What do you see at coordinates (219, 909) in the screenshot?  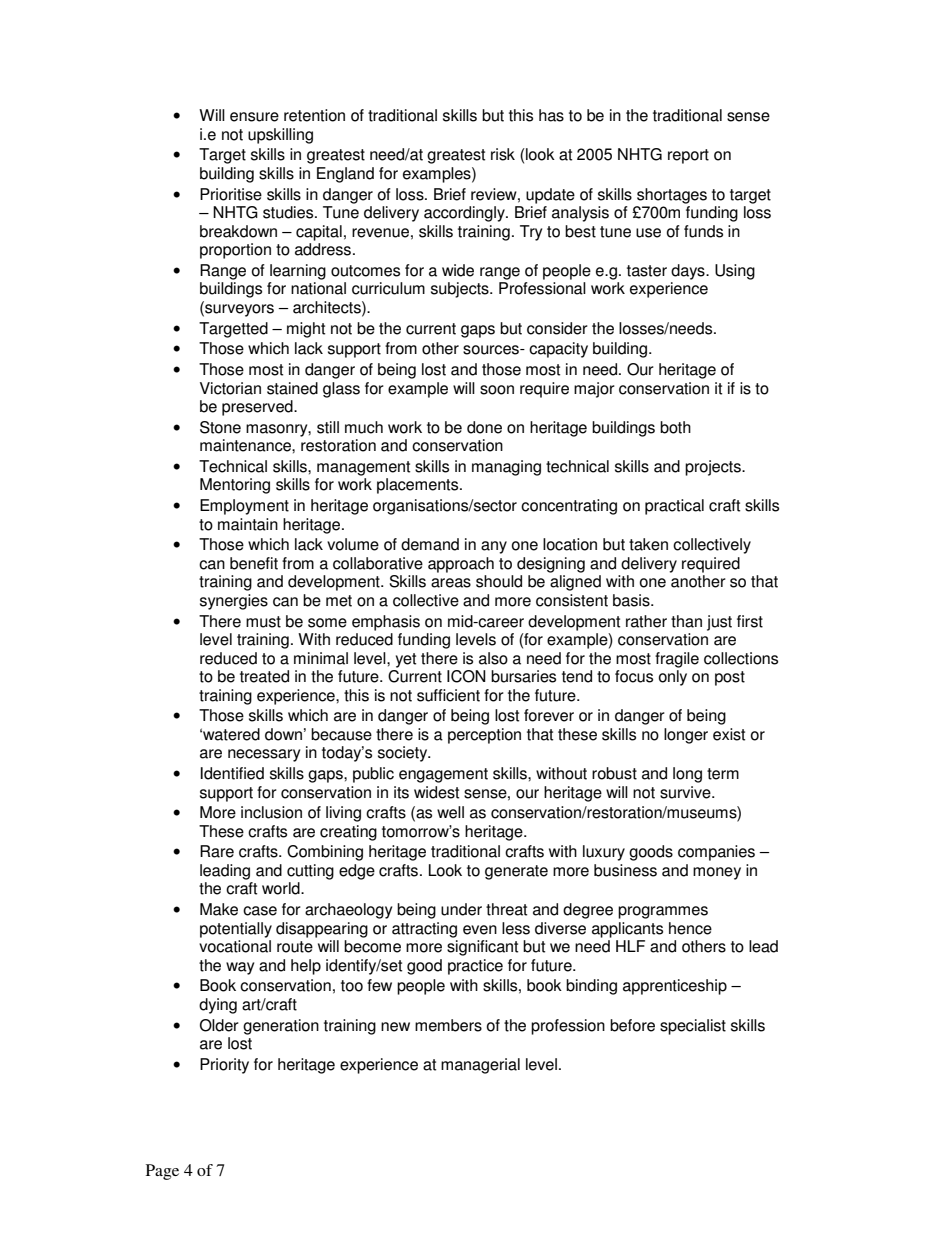 I see `Make` at bounding box center [219, 909].
